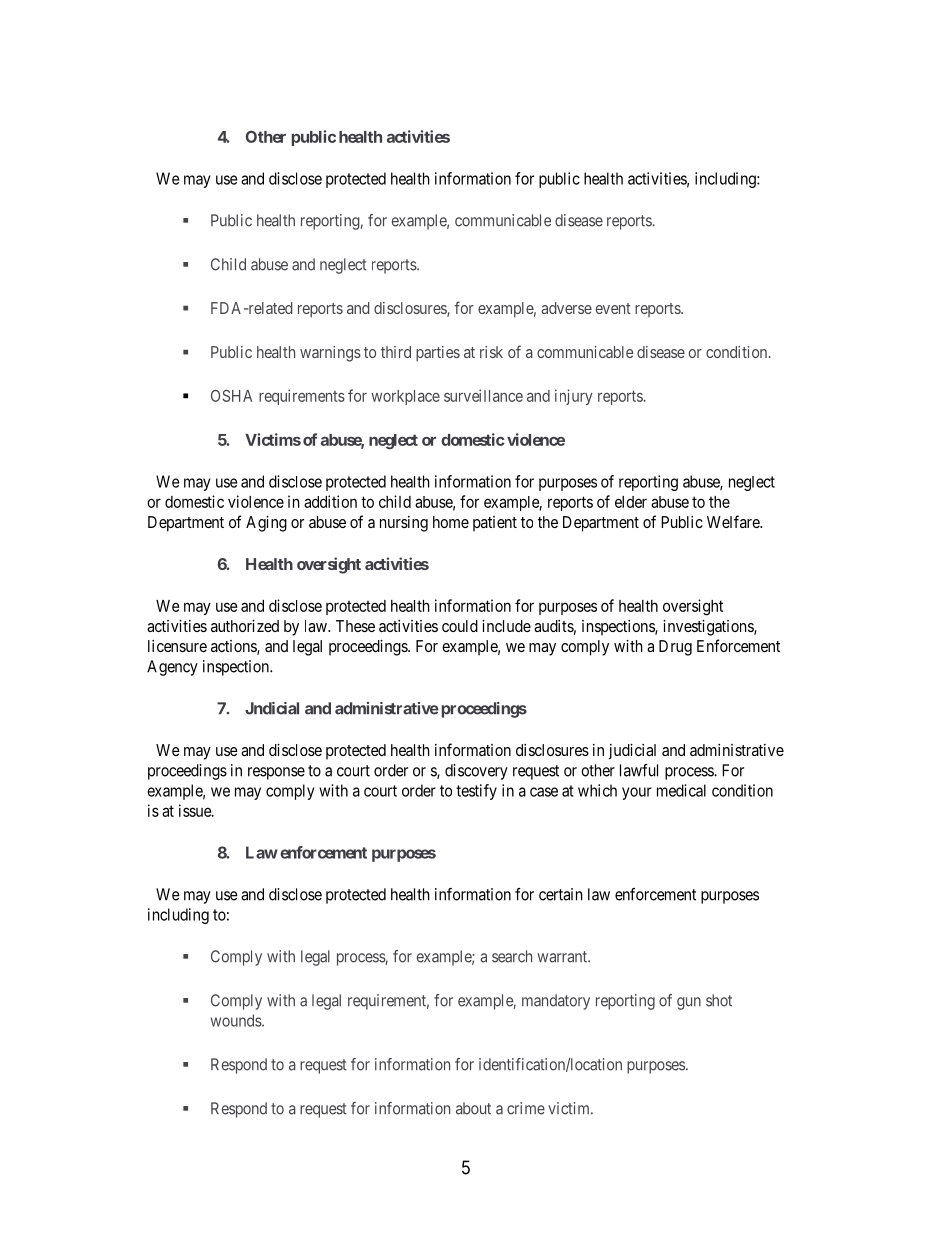  I want to click on about, so click(473, 1108).
